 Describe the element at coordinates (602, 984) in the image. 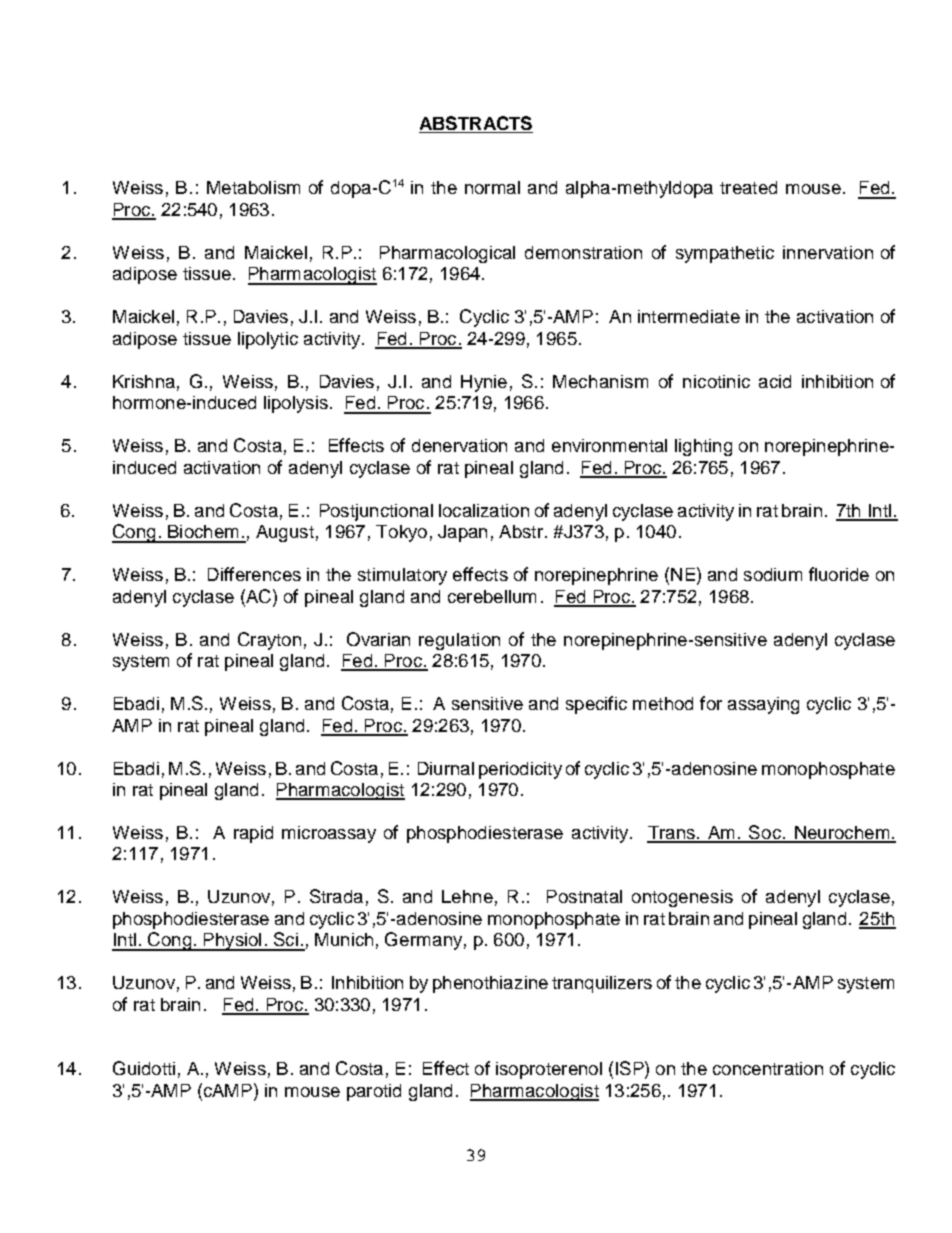

I see `tranquilizers` at that location.
